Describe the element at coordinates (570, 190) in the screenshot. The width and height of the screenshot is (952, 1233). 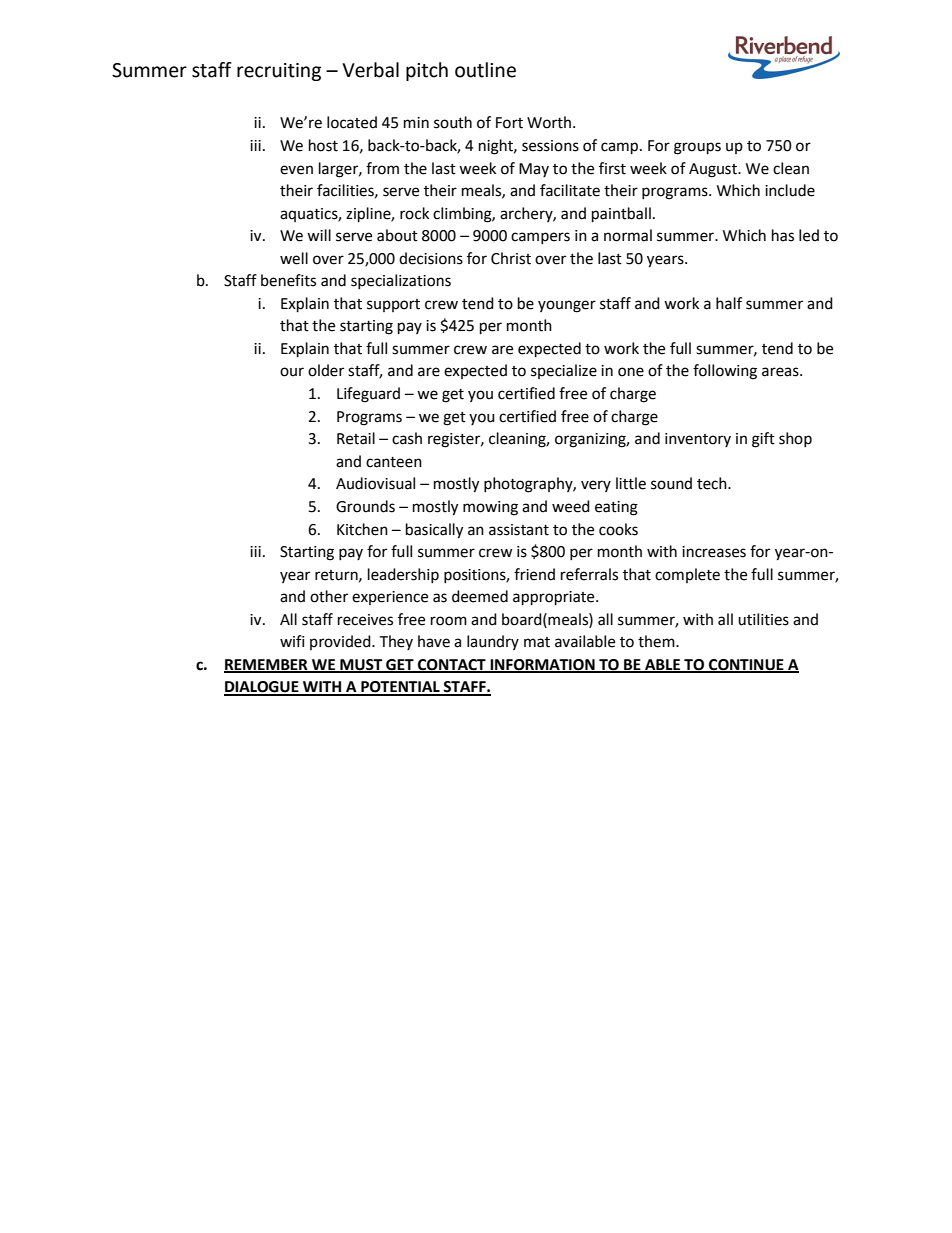
I see `facilitate` at that location.
